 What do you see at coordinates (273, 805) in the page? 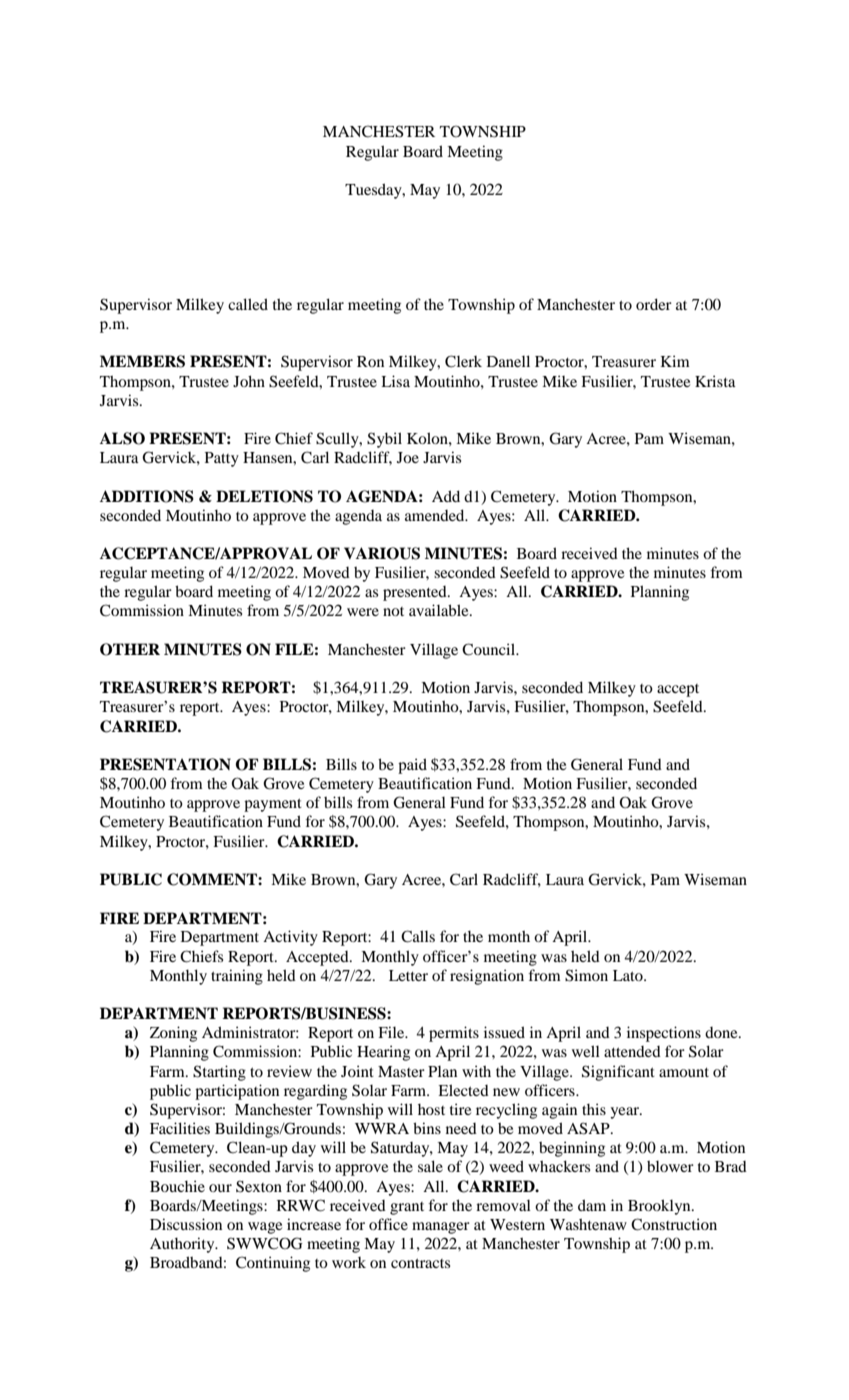
I see `payment` at bounding box center [273, 805].
